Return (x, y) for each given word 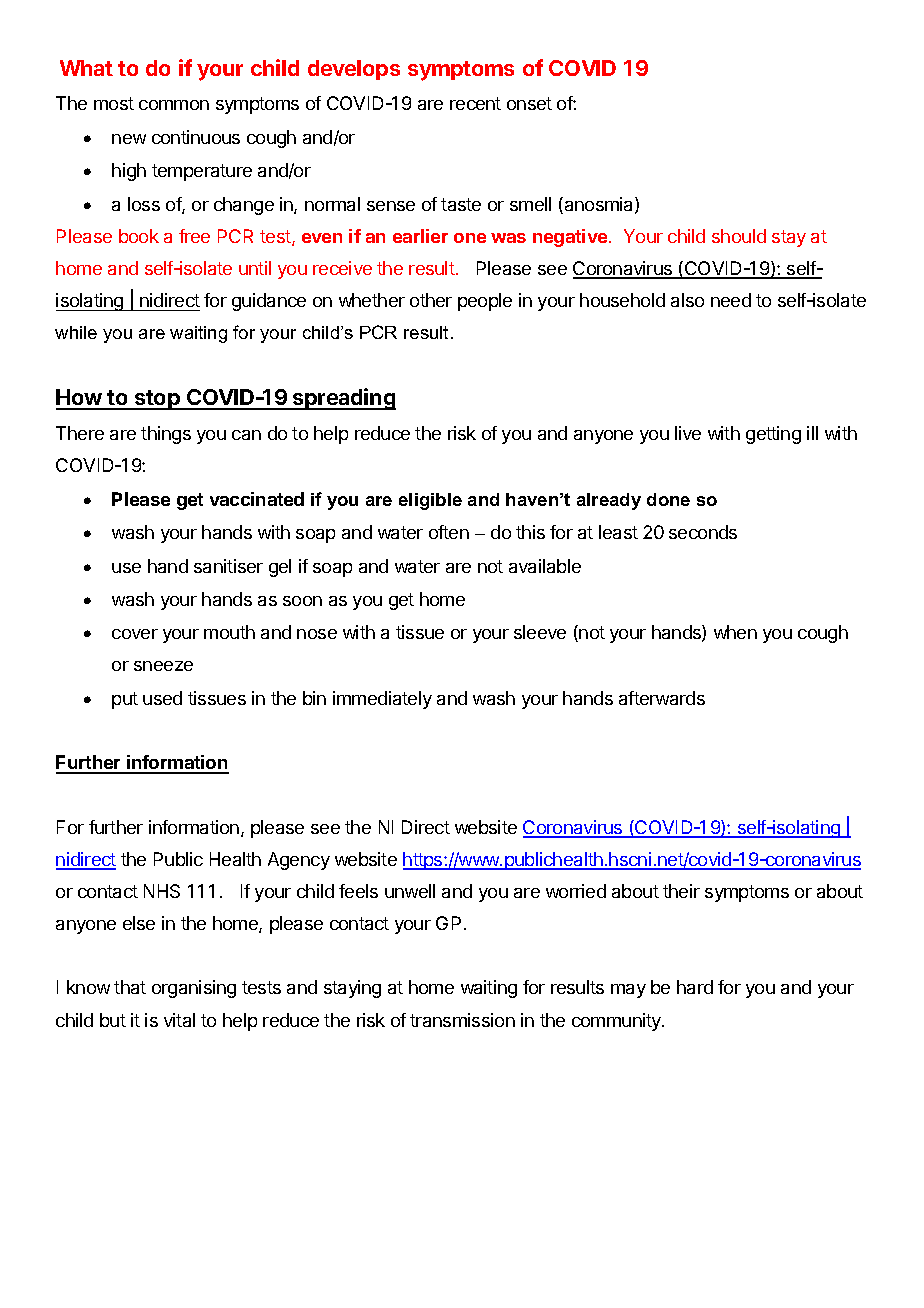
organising (194, 989)
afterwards (662, 698)
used (162, 698)
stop (157, 400)
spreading (343, 399)
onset (529, 103)
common (174, 105)
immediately (382, 700)
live (688, 433)
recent (475, 103)
